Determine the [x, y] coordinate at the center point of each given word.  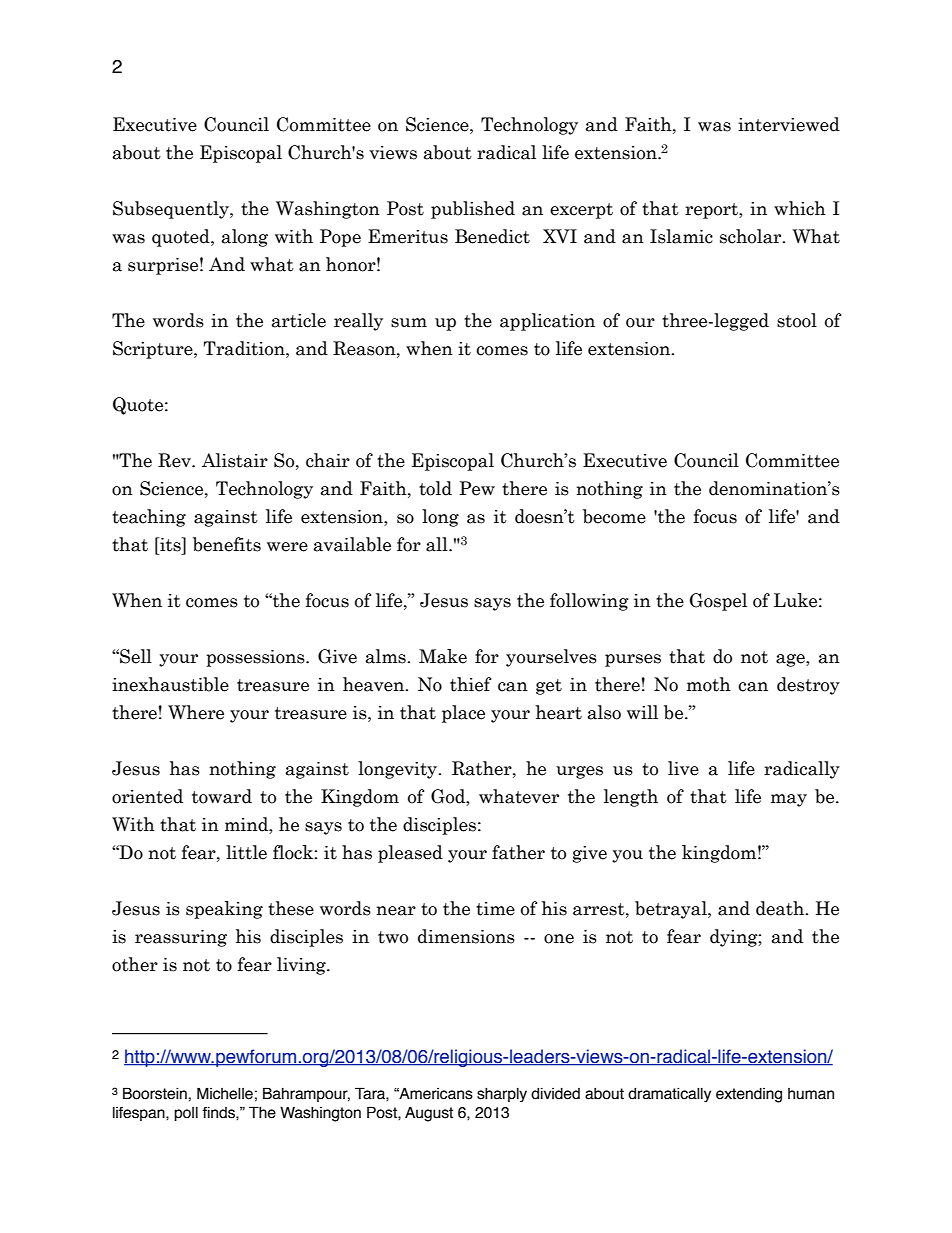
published [473, 210]
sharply [502, 1095]
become [614, 516]
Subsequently [172, 210]
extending [749, 1095]
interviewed [789, 124]
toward [222, 796]
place [463, 714]
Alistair [235, 460]
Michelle [225, 1093]
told [435, 488]
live [683, 768]
